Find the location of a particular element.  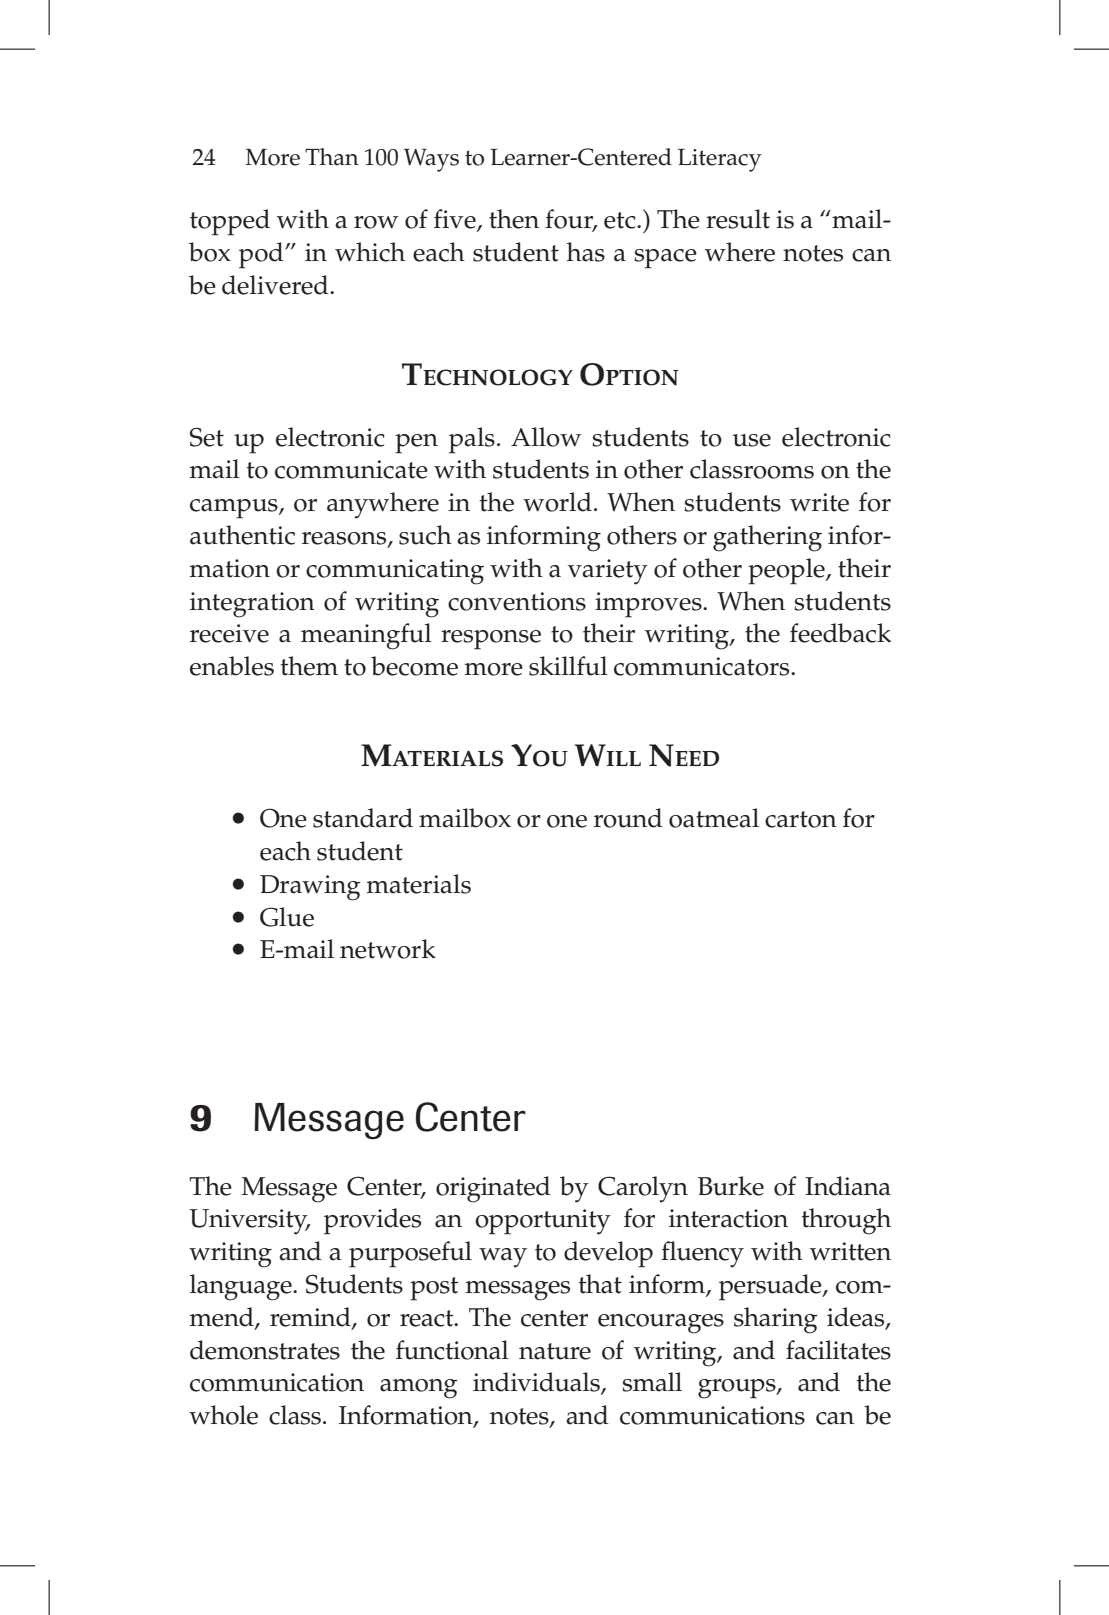

individuals is located at coordinates (537, 1383).
